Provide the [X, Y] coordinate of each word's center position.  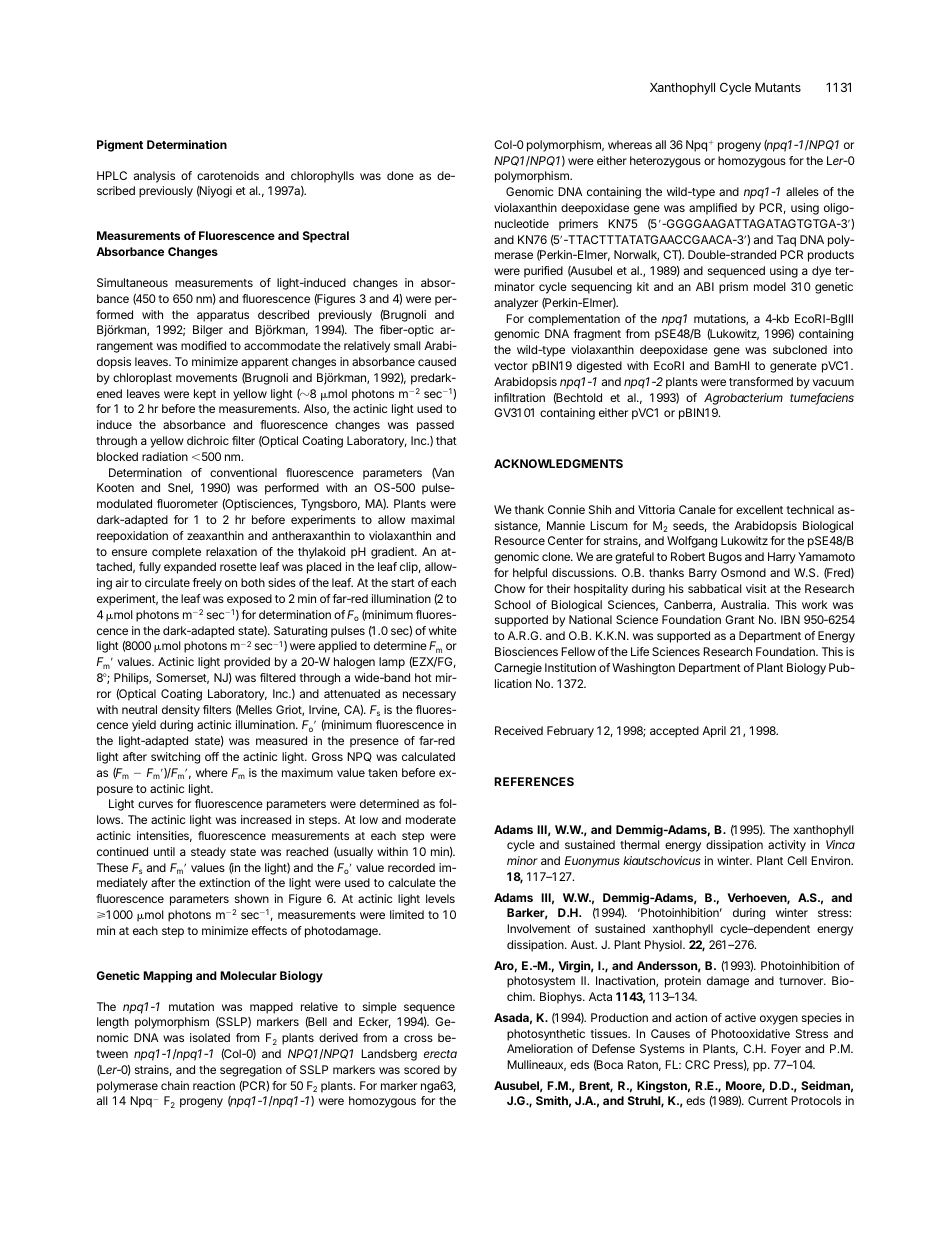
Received [519, 730]
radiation [165, 456]
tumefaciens [822, 399]
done [400, 175]
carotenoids [228, 175]
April [714, 732]
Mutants [778, 87]
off [212, 756]
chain [175, 1085]
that [446, 440]
